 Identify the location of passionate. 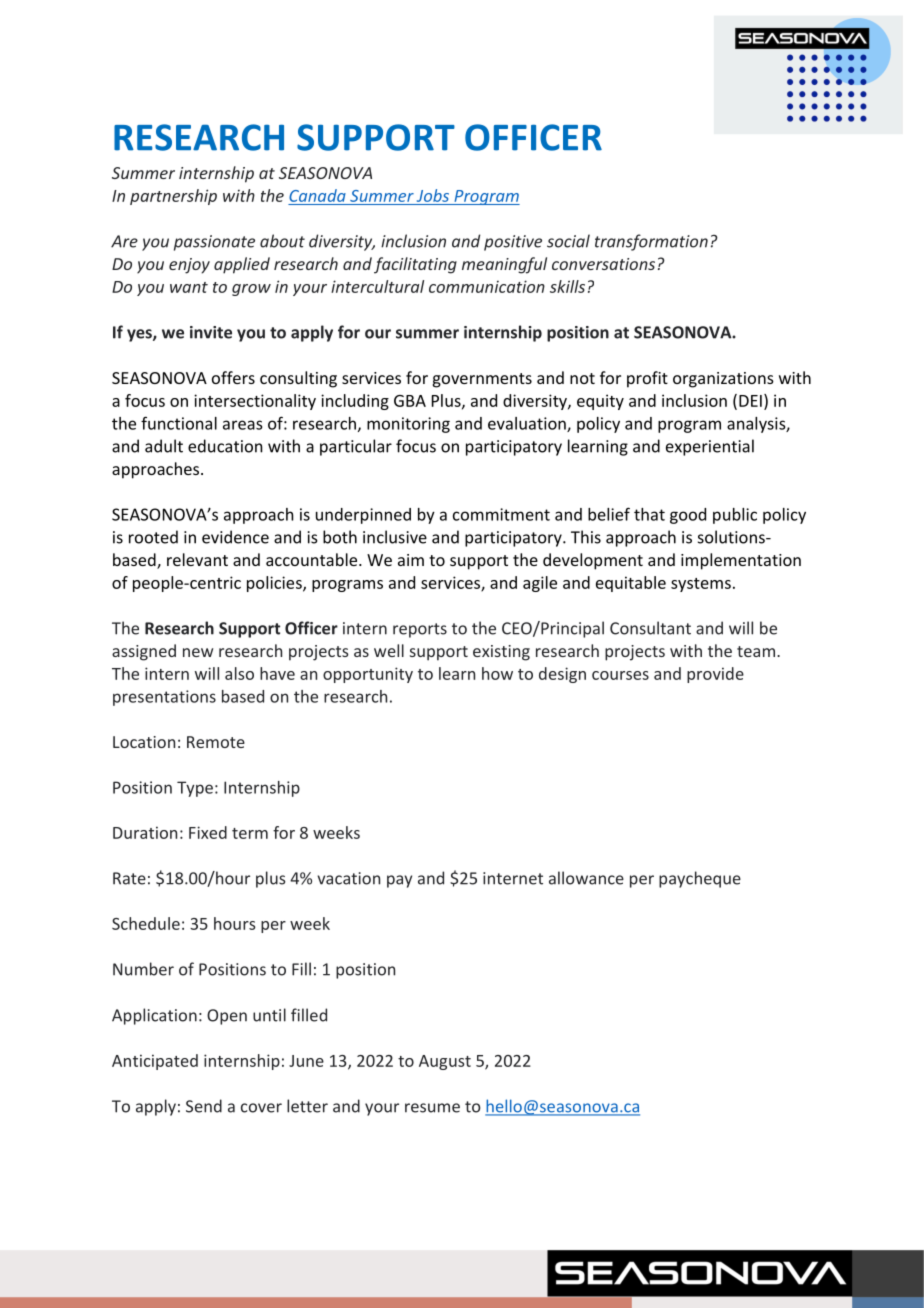
(214, 243).
